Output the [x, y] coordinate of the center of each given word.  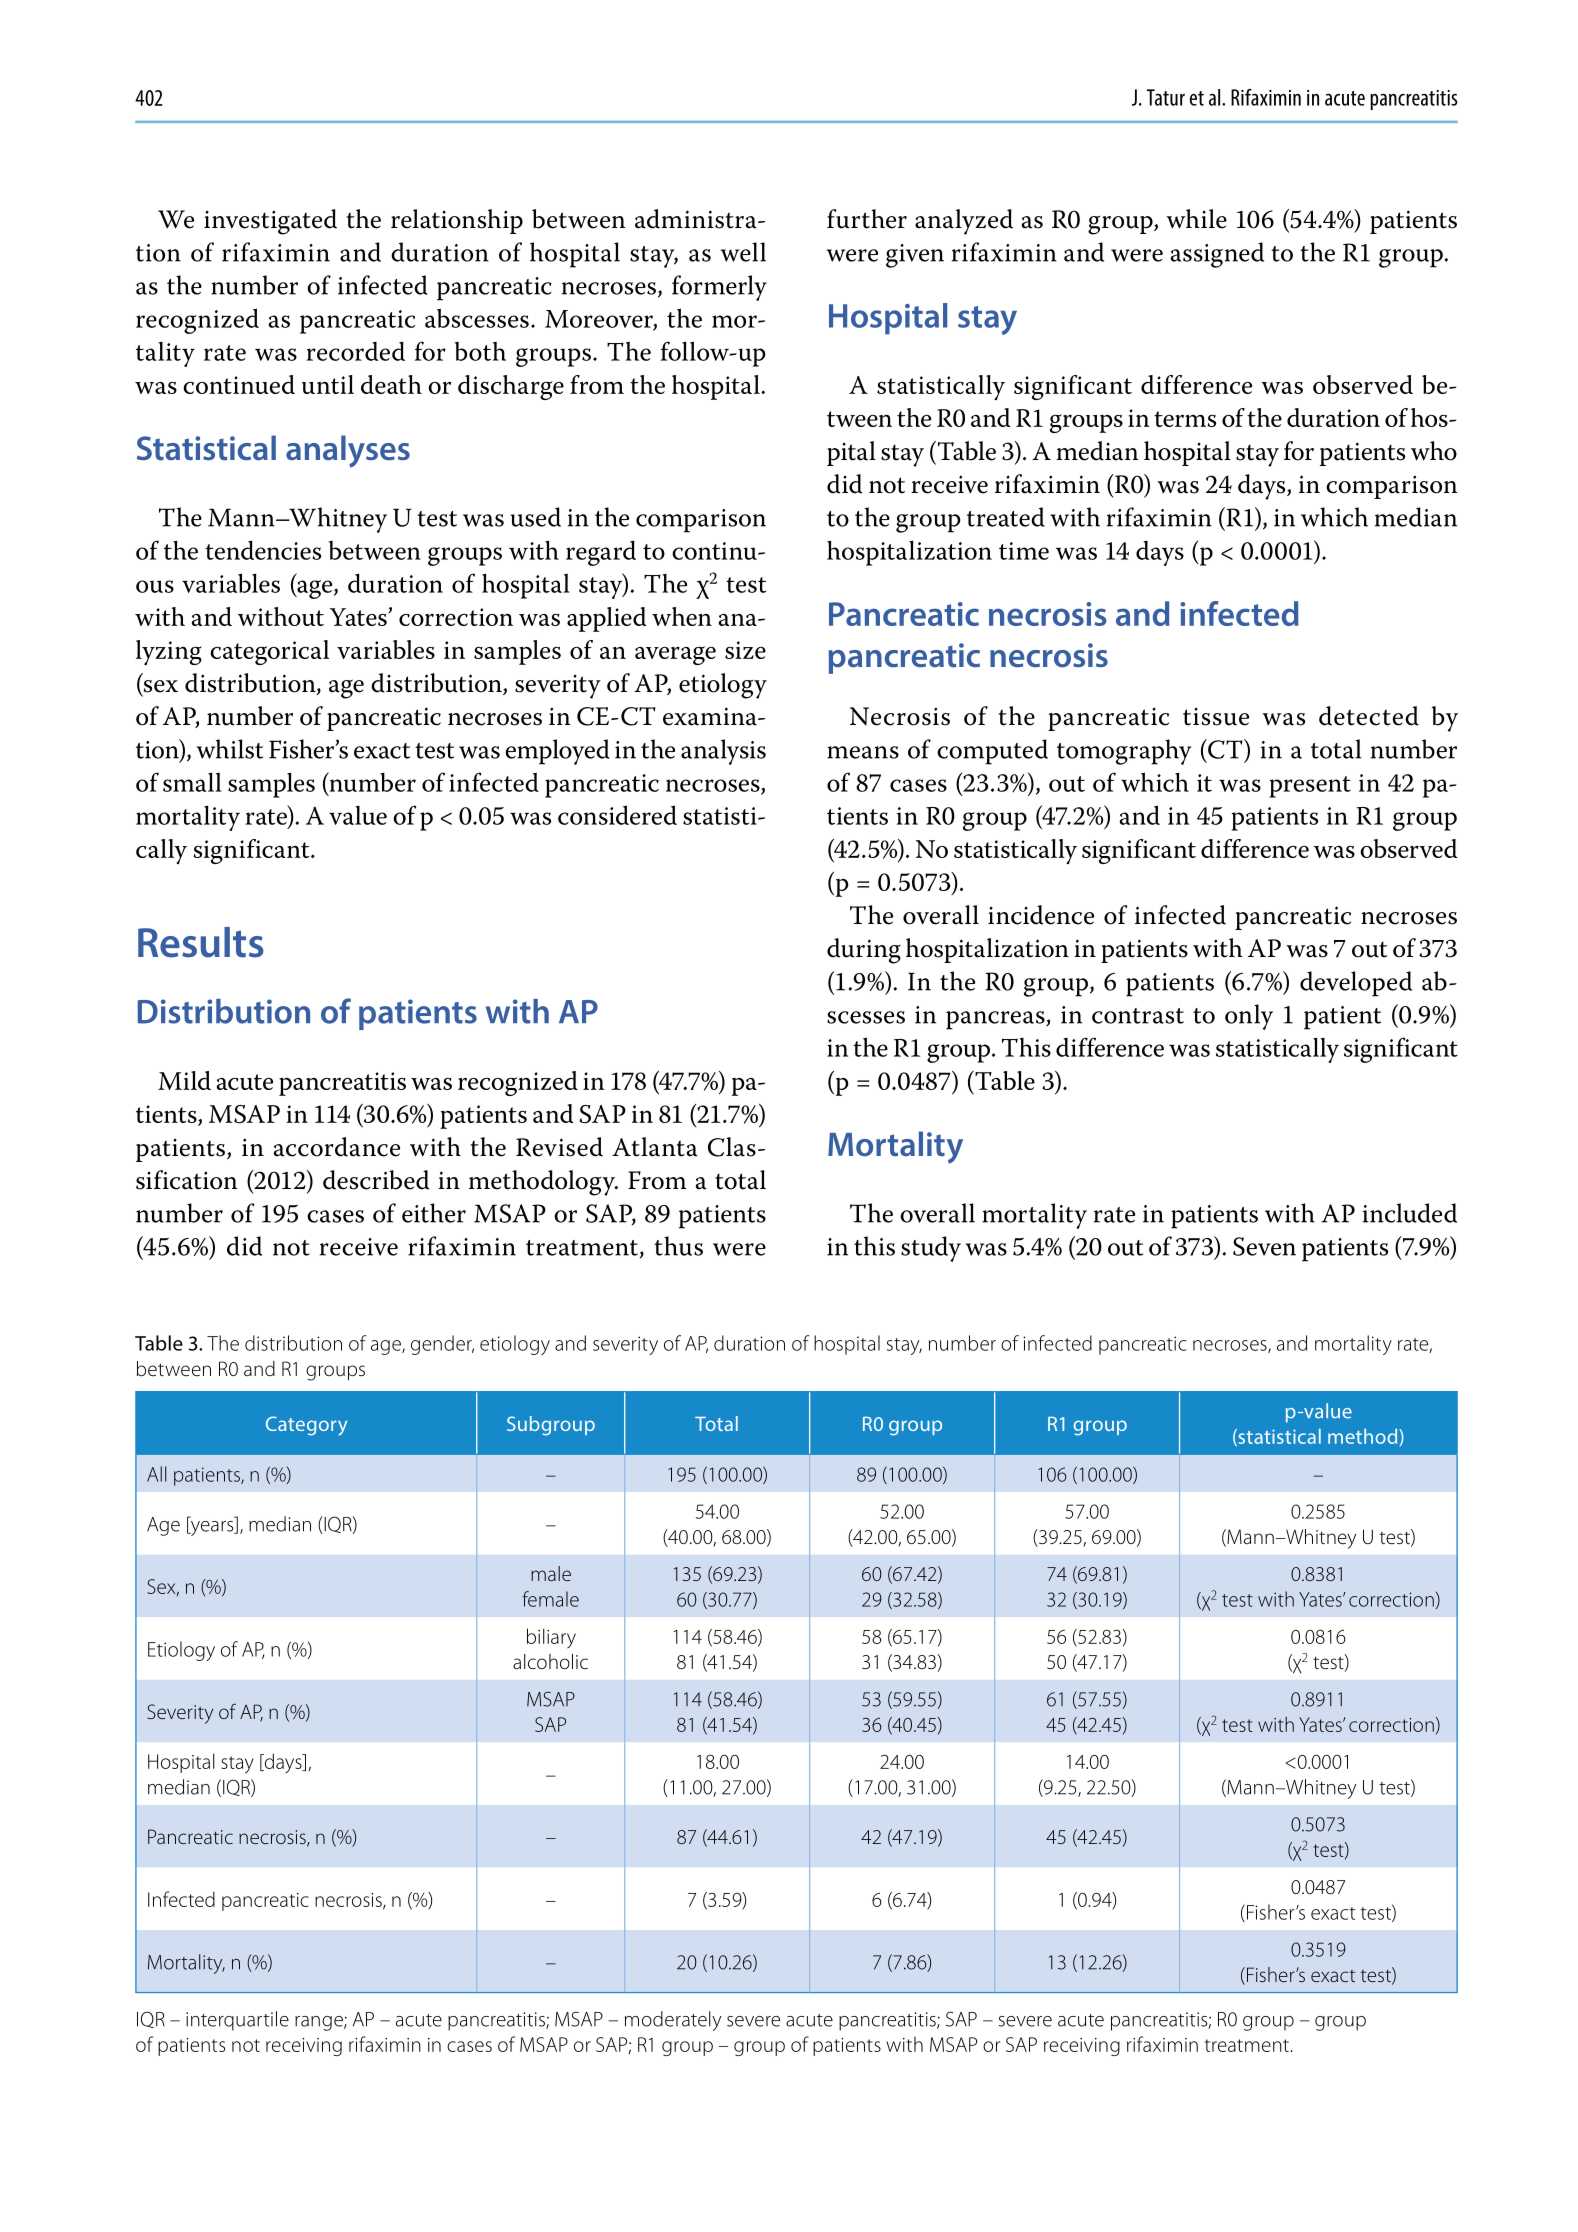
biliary [551, 1638]
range [320, 2023]
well [743, 252]
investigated [270, 222]
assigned [1217, 255]
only [1249, 1017]
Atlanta [655, 1147]
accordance [336, 1147]
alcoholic [550, 1662]
